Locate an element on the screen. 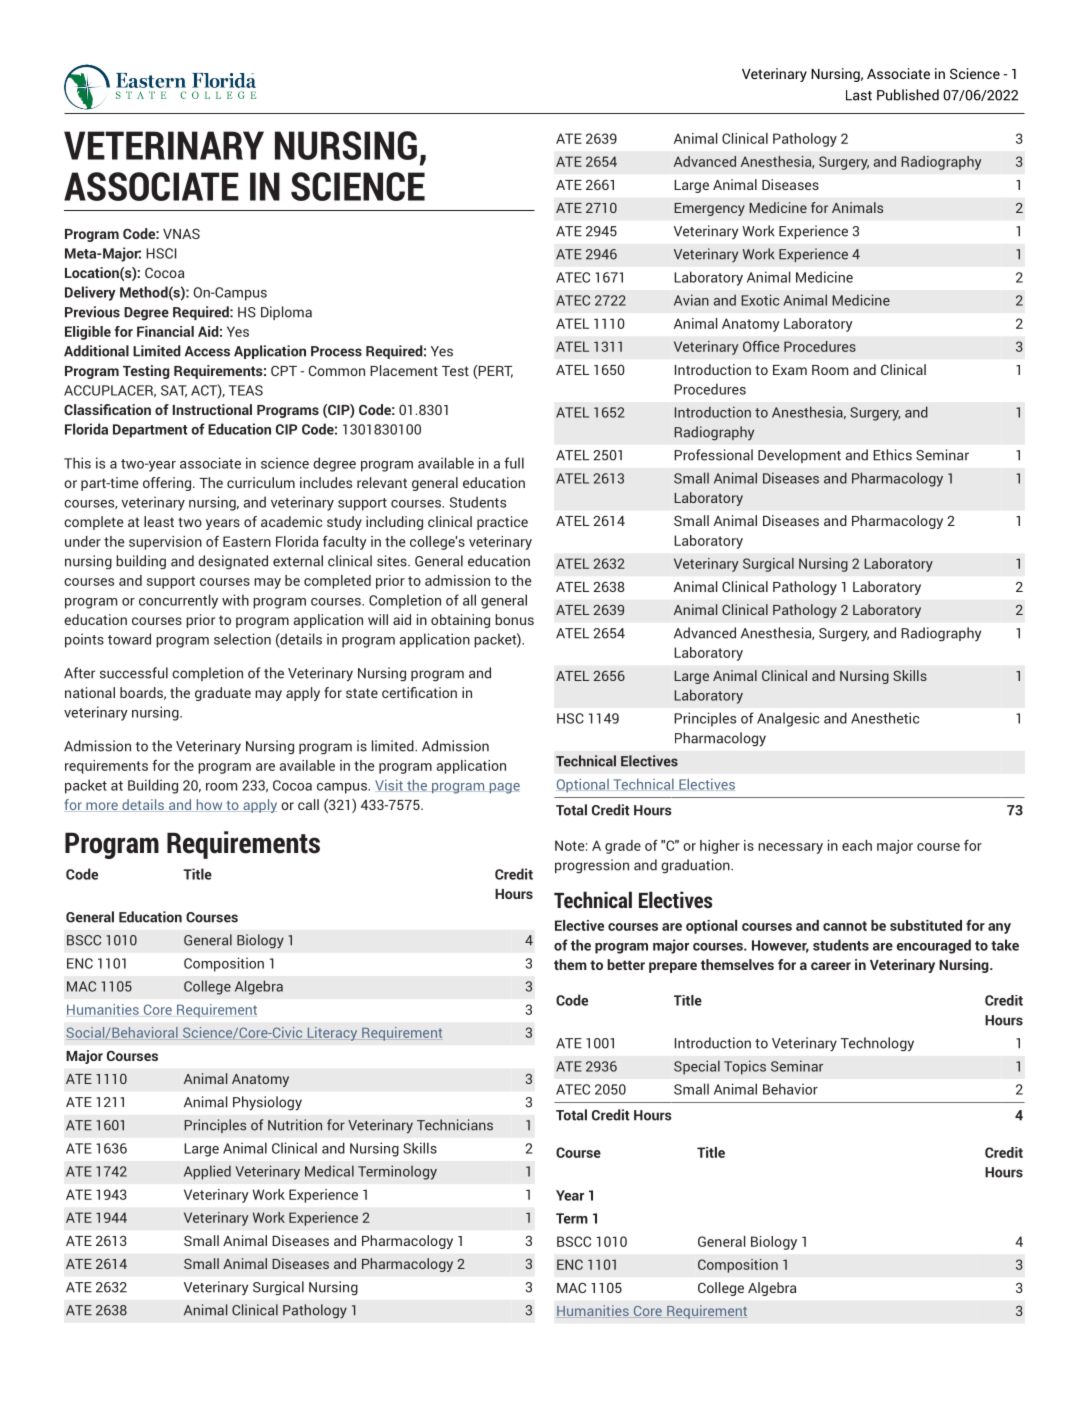 The image size is (1089, 1409). substituted is located at coordinates (926, 925).
